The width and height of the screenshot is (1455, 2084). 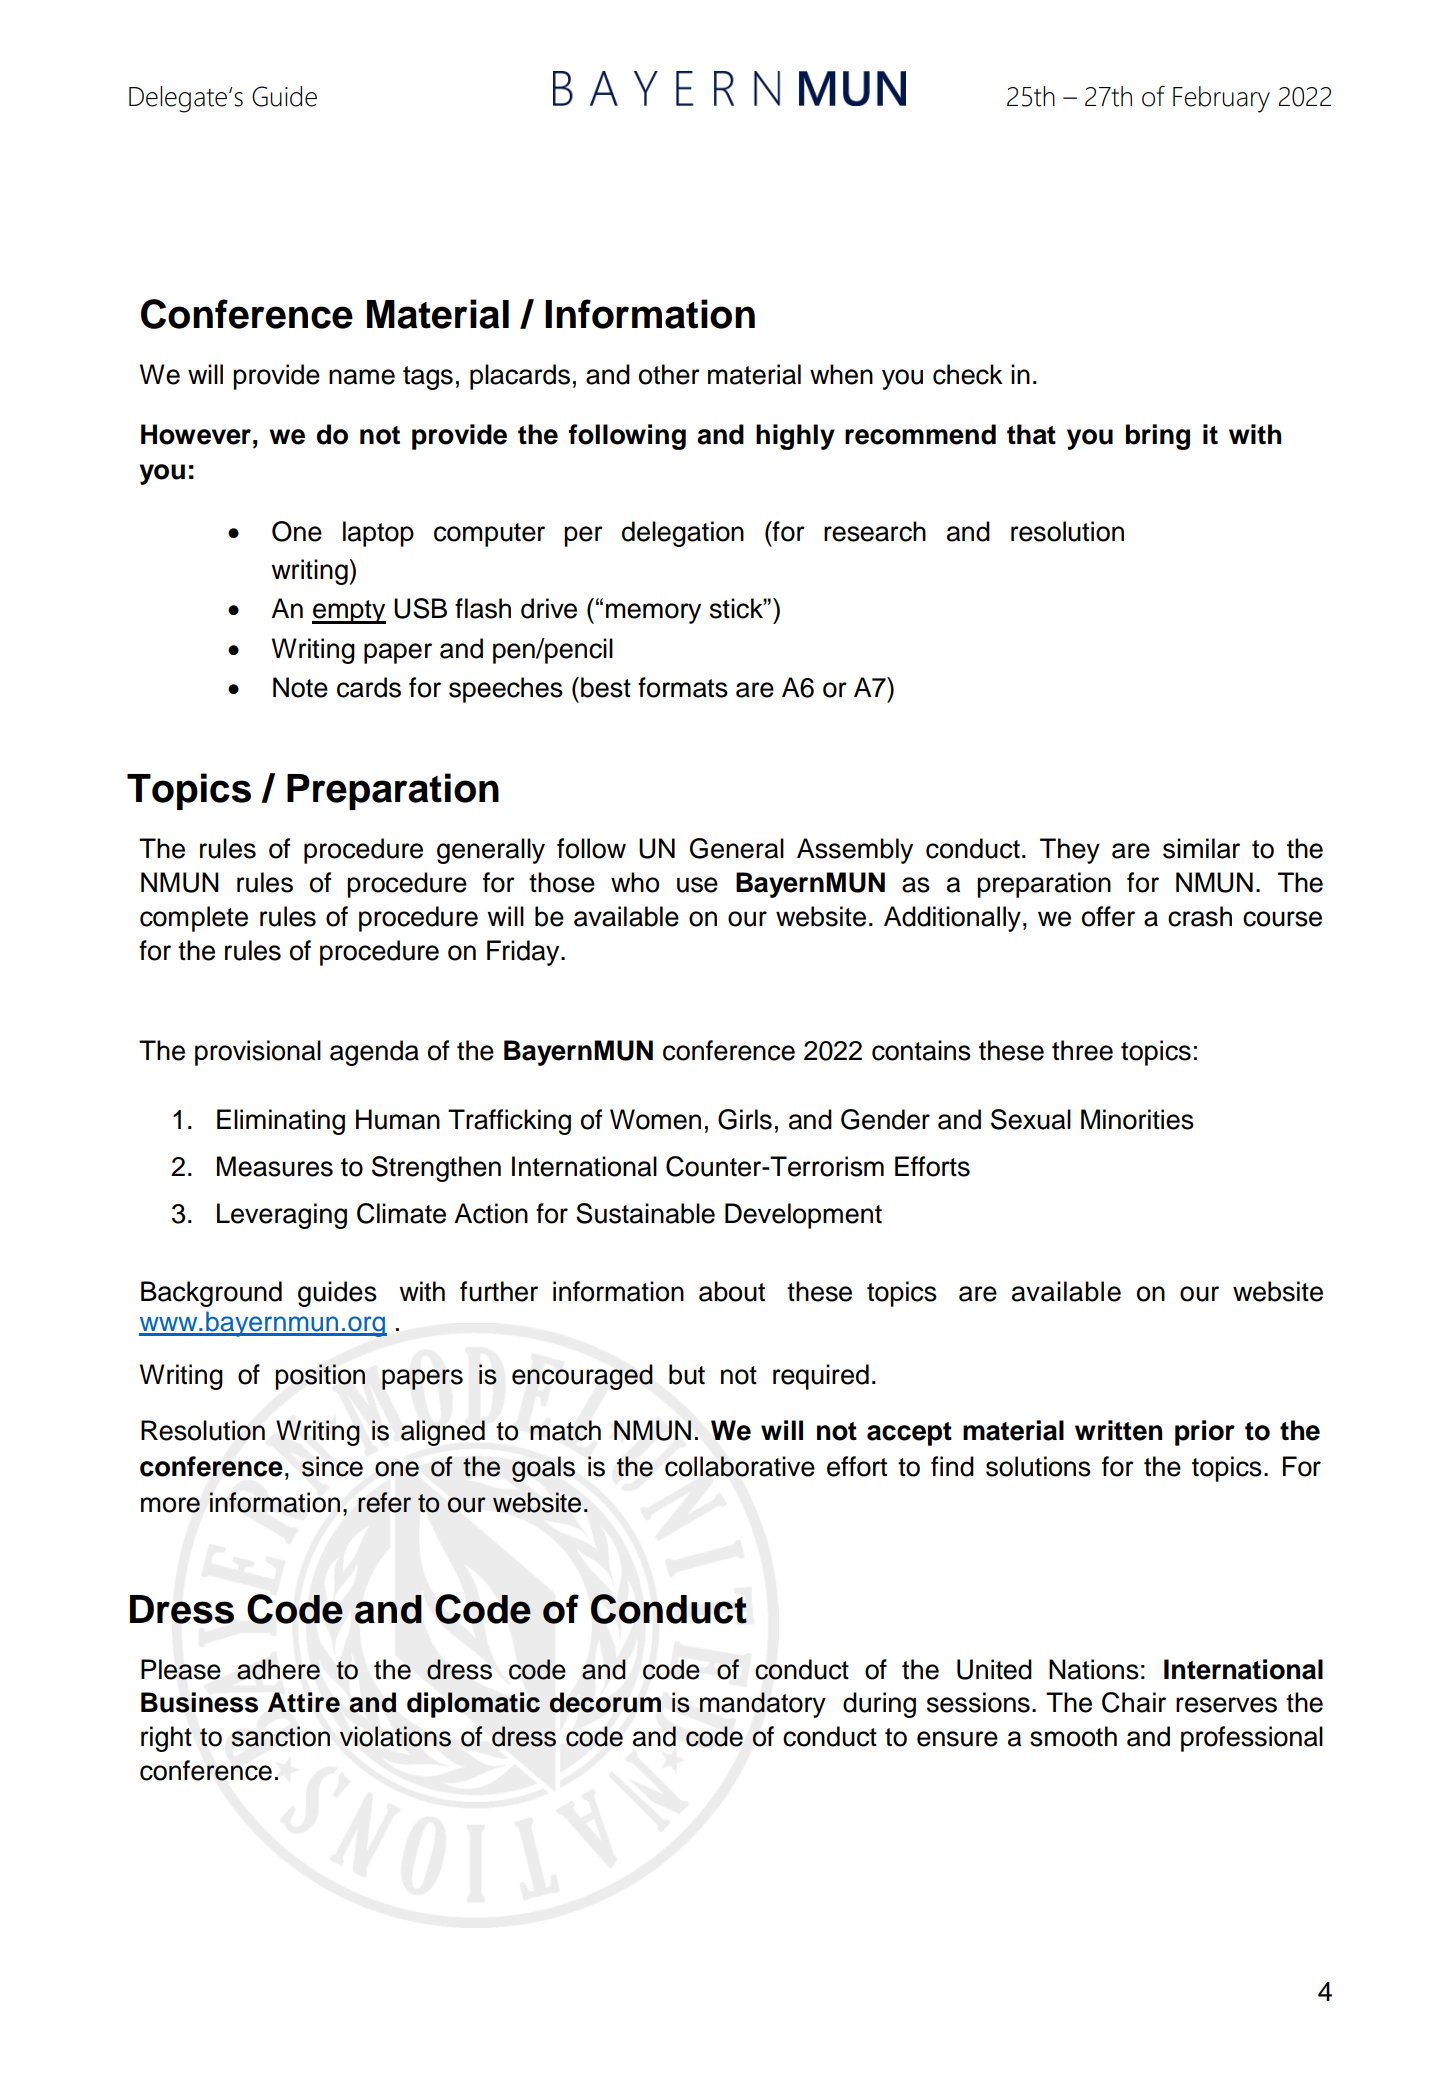 I want to click on February, so click(x=1221, y=99).
